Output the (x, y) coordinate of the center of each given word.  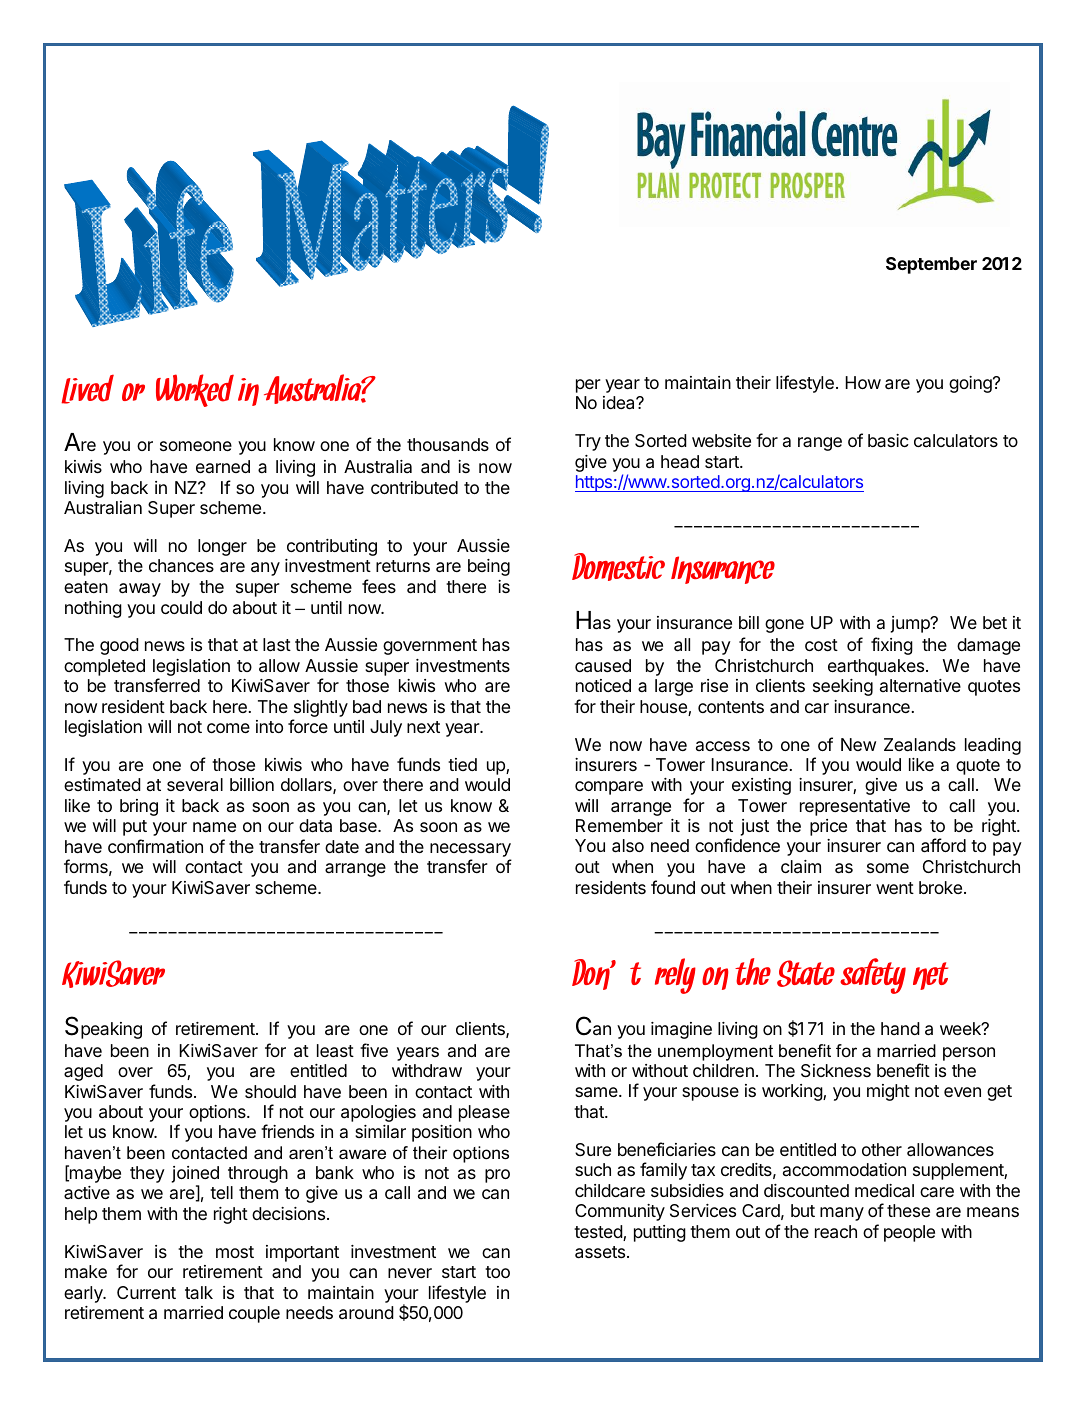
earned (223, 466)
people (909, 1233)
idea (620, 403)
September (931, 265)
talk (199, 1292)
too (497, 1272)
